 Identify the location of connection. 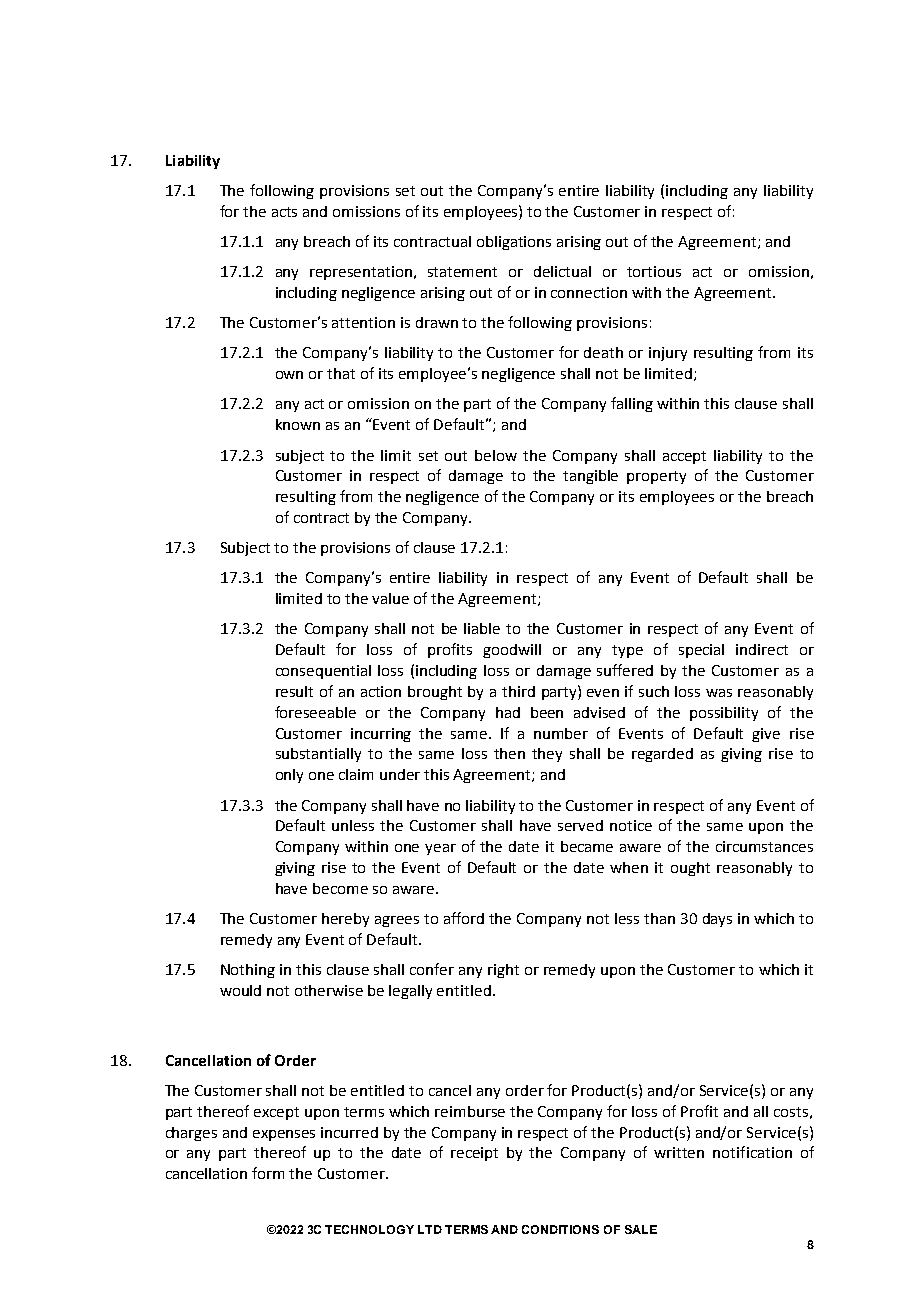
(589, 292).
